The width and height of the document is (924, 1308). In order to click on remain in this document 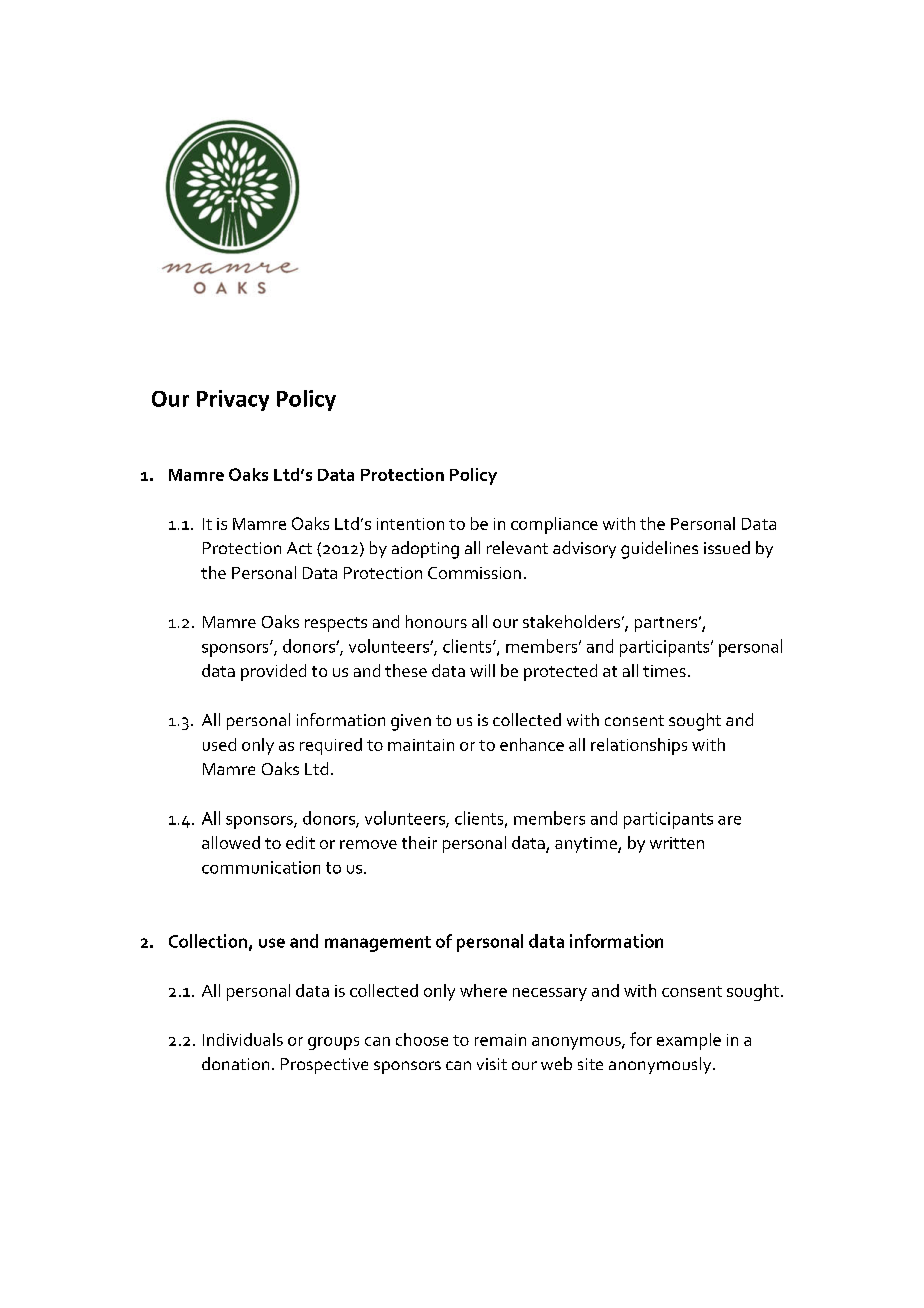, I will do `click(500, 1040)`.
